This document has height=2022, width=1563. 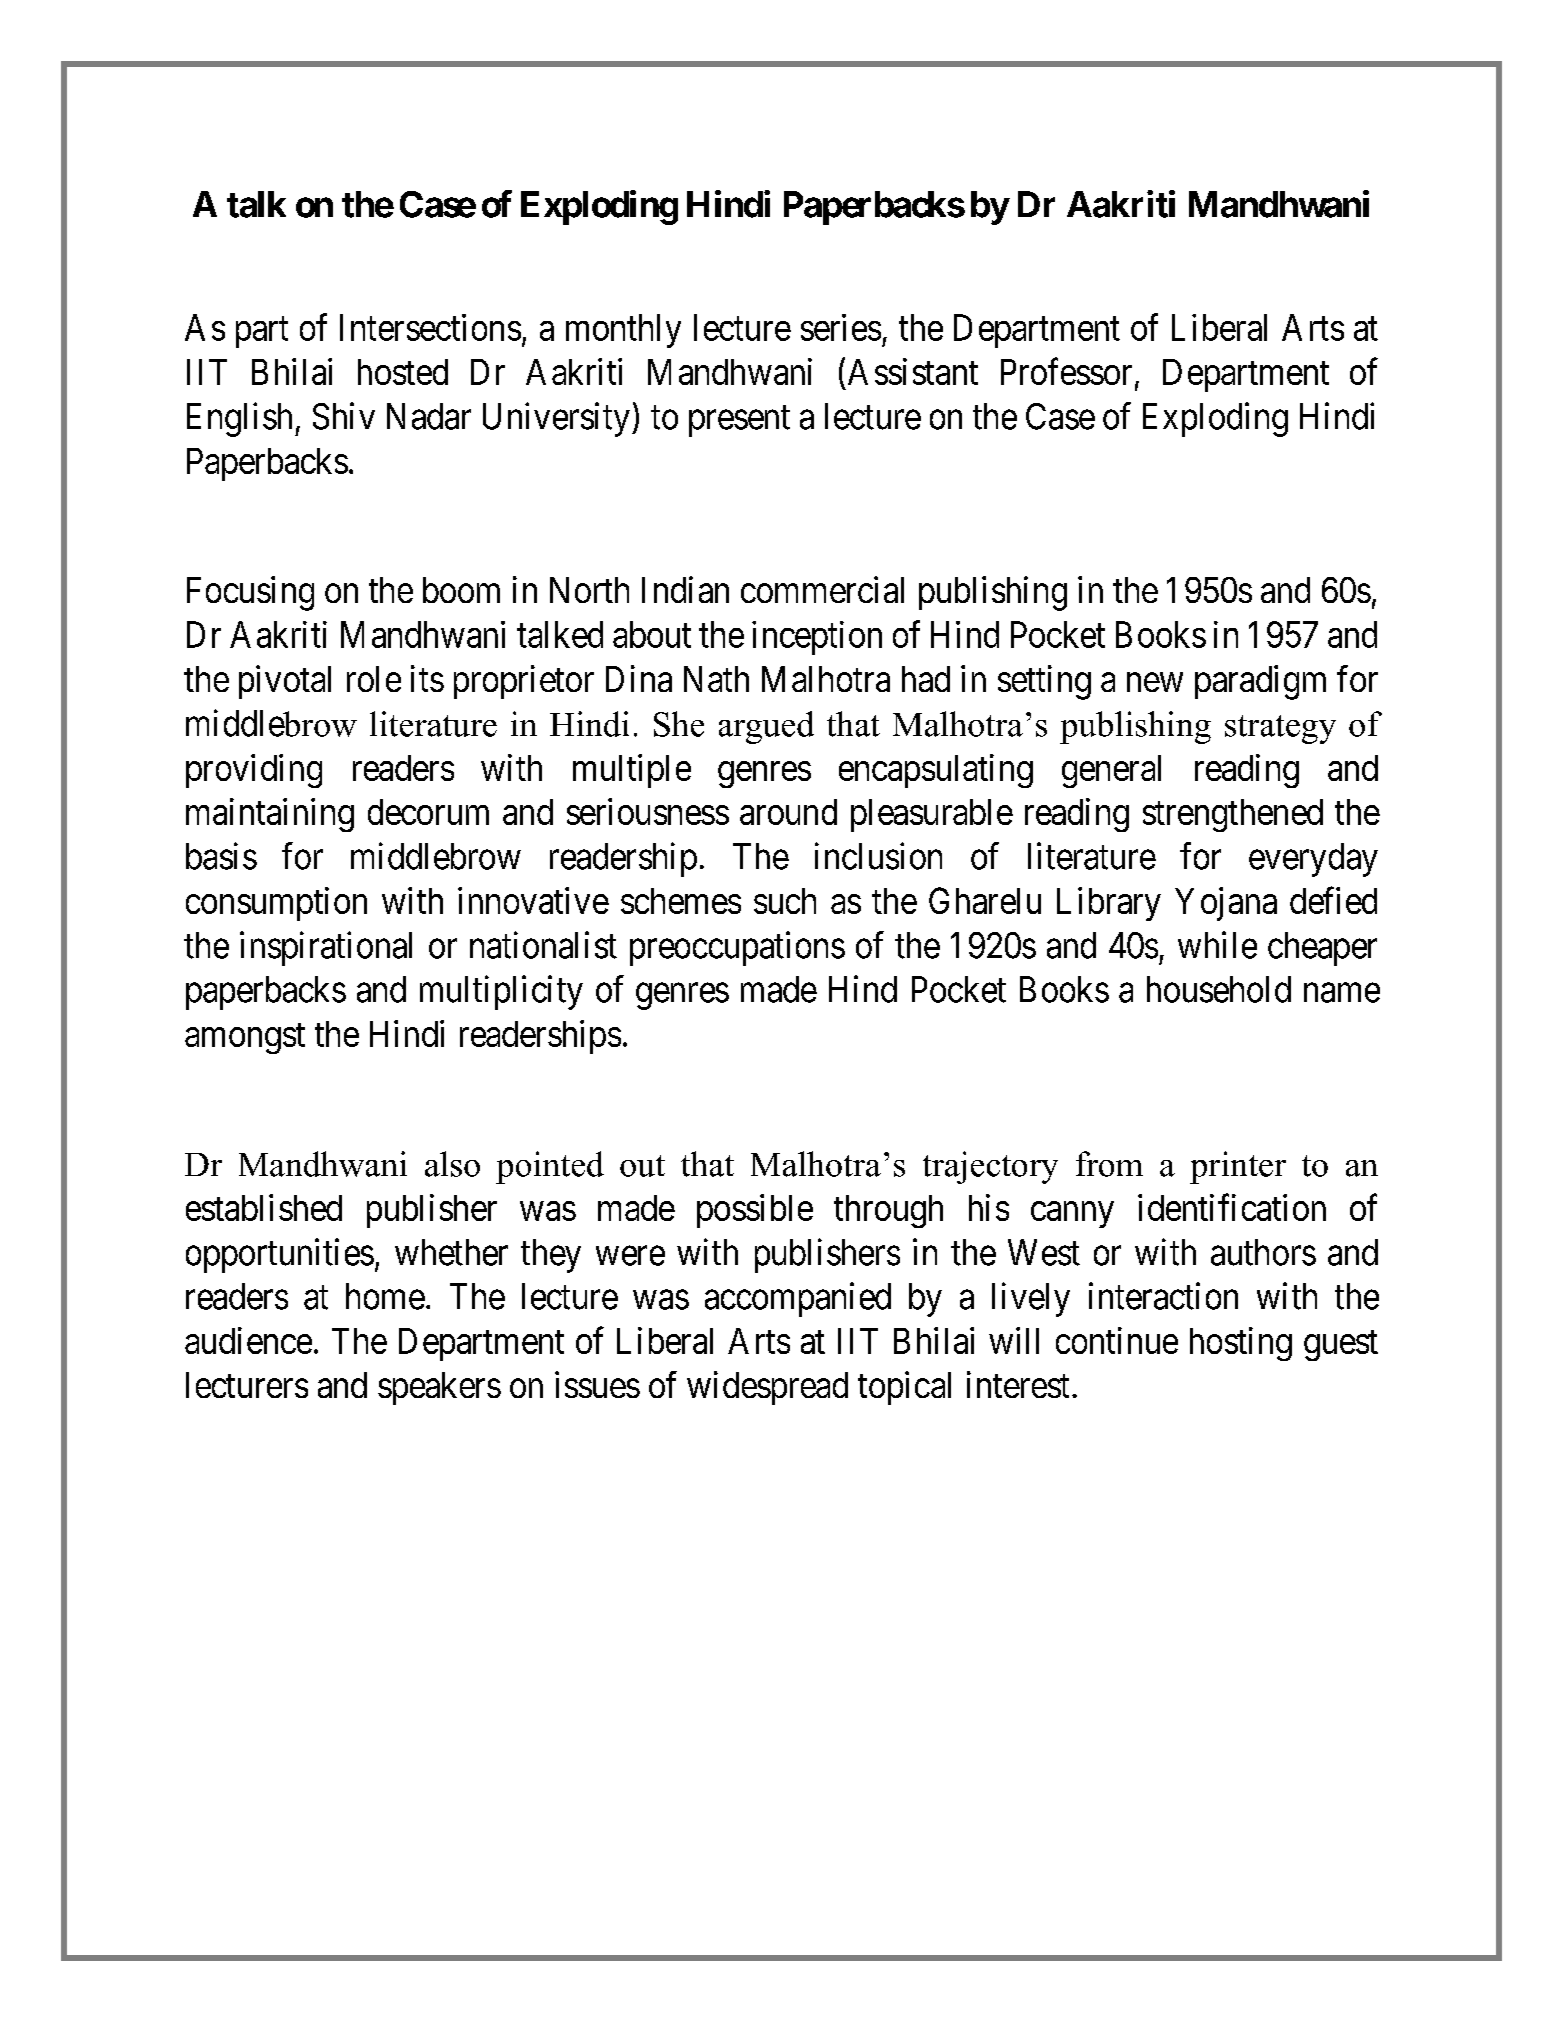 What do you see at coordinates (1260, 682) in the document?
I see `paradigm` at bounding box center [1260, 682].
